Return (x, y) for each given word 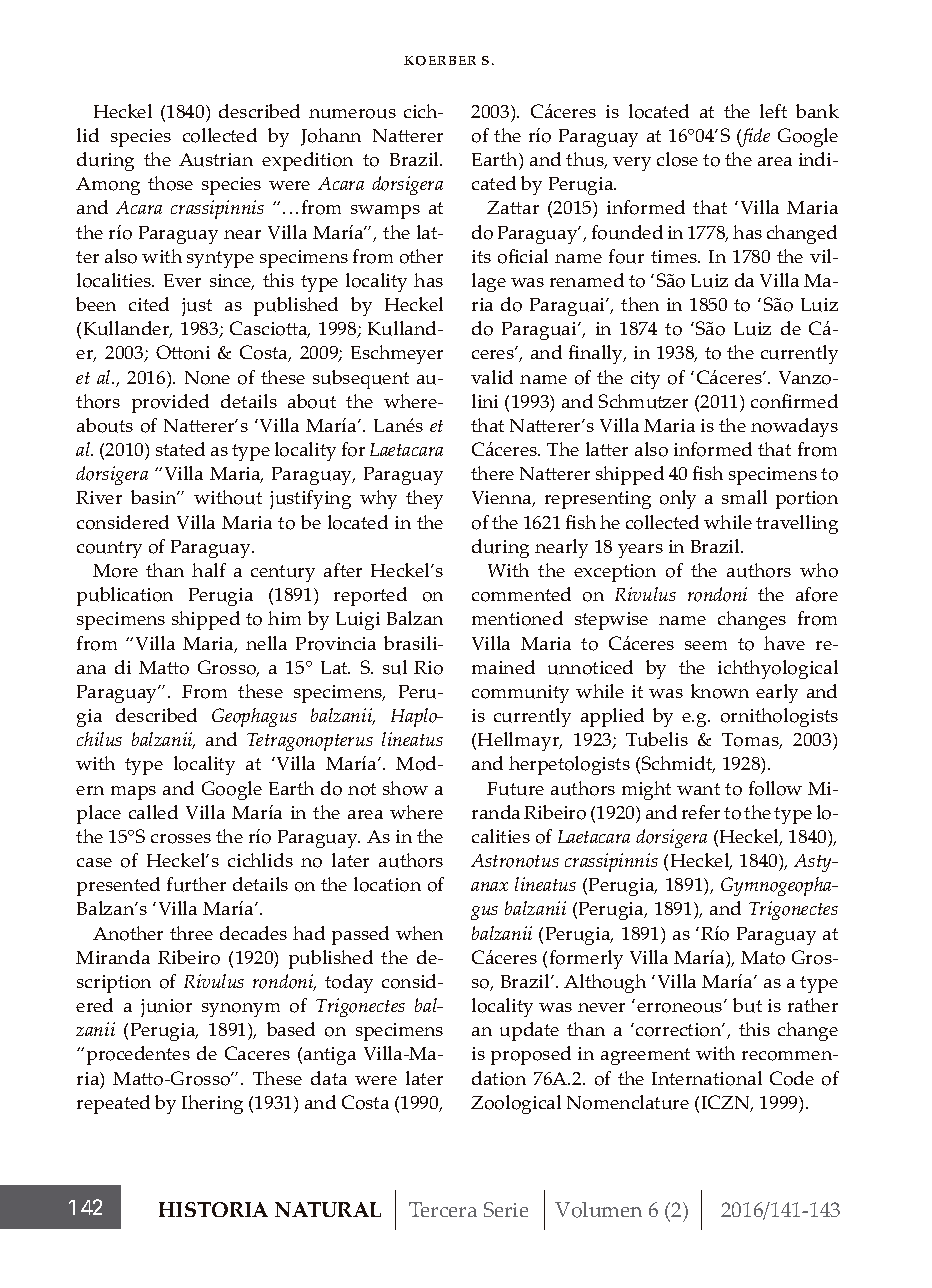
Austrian (216, 160)
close (677, 159)
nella (266, 643)
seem (706, 645)
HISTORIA (213, 1209)
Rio (428, 668)
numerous (352, 114)
